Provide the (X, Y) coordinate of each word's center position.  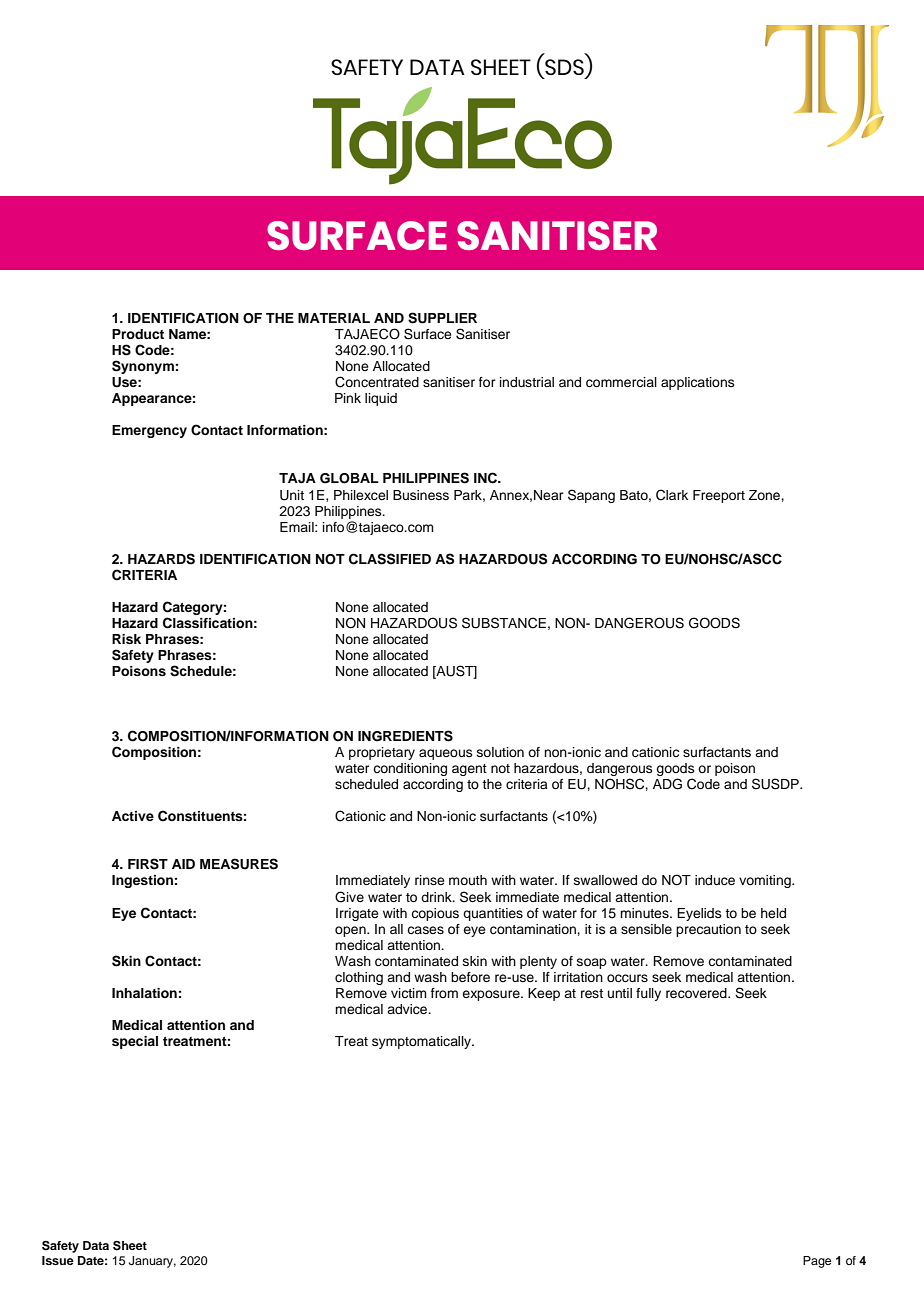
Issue (58, 1260)
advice (408, 1009)
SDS (564, 68)
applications (698, 383)
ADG (667, 784)
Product (138, 334)
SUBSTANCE (504, 623)
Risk (126, 639)
